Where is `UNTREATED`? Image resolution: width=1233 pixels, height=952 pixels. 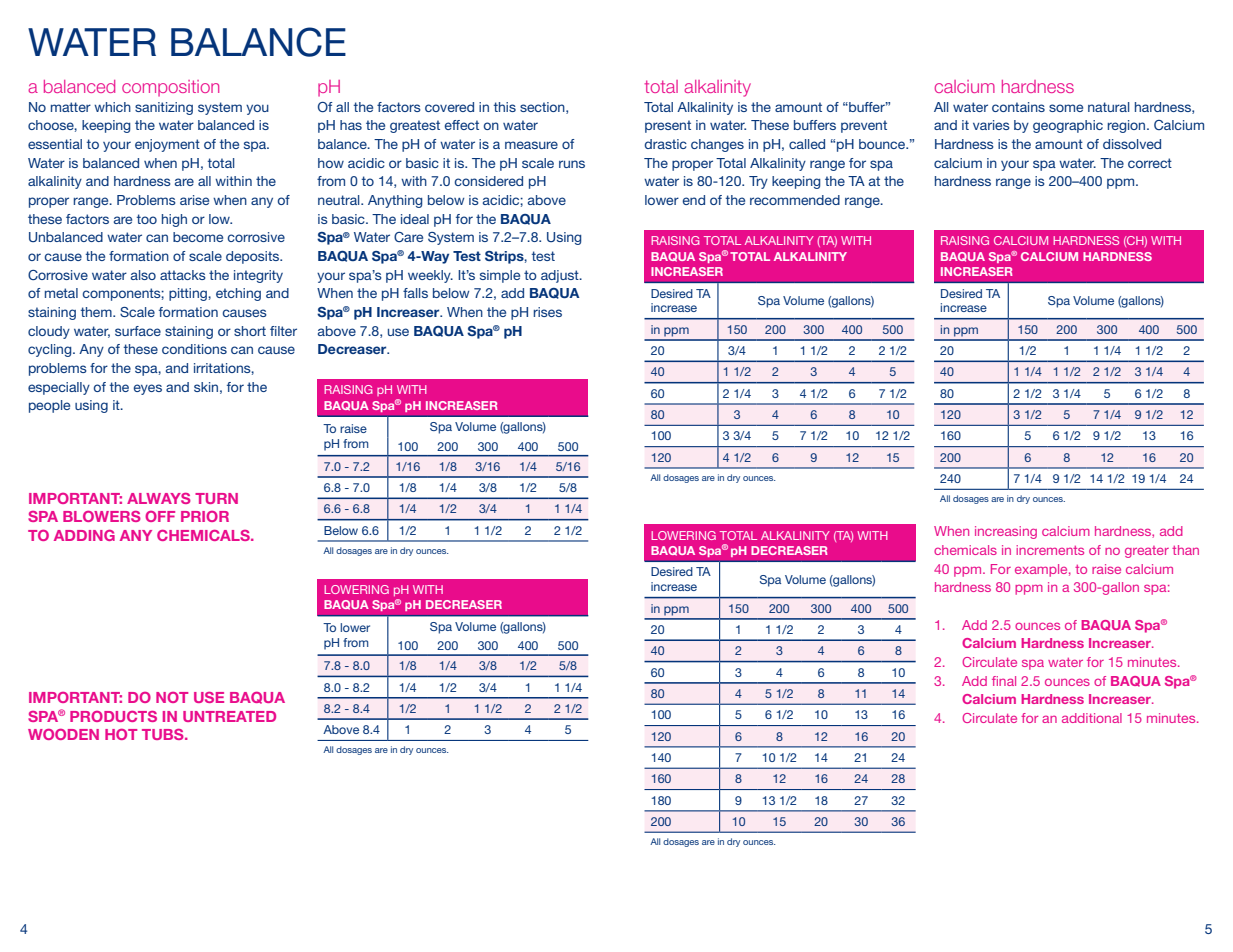 UNTREATED is located at coordinates (229, 716).
